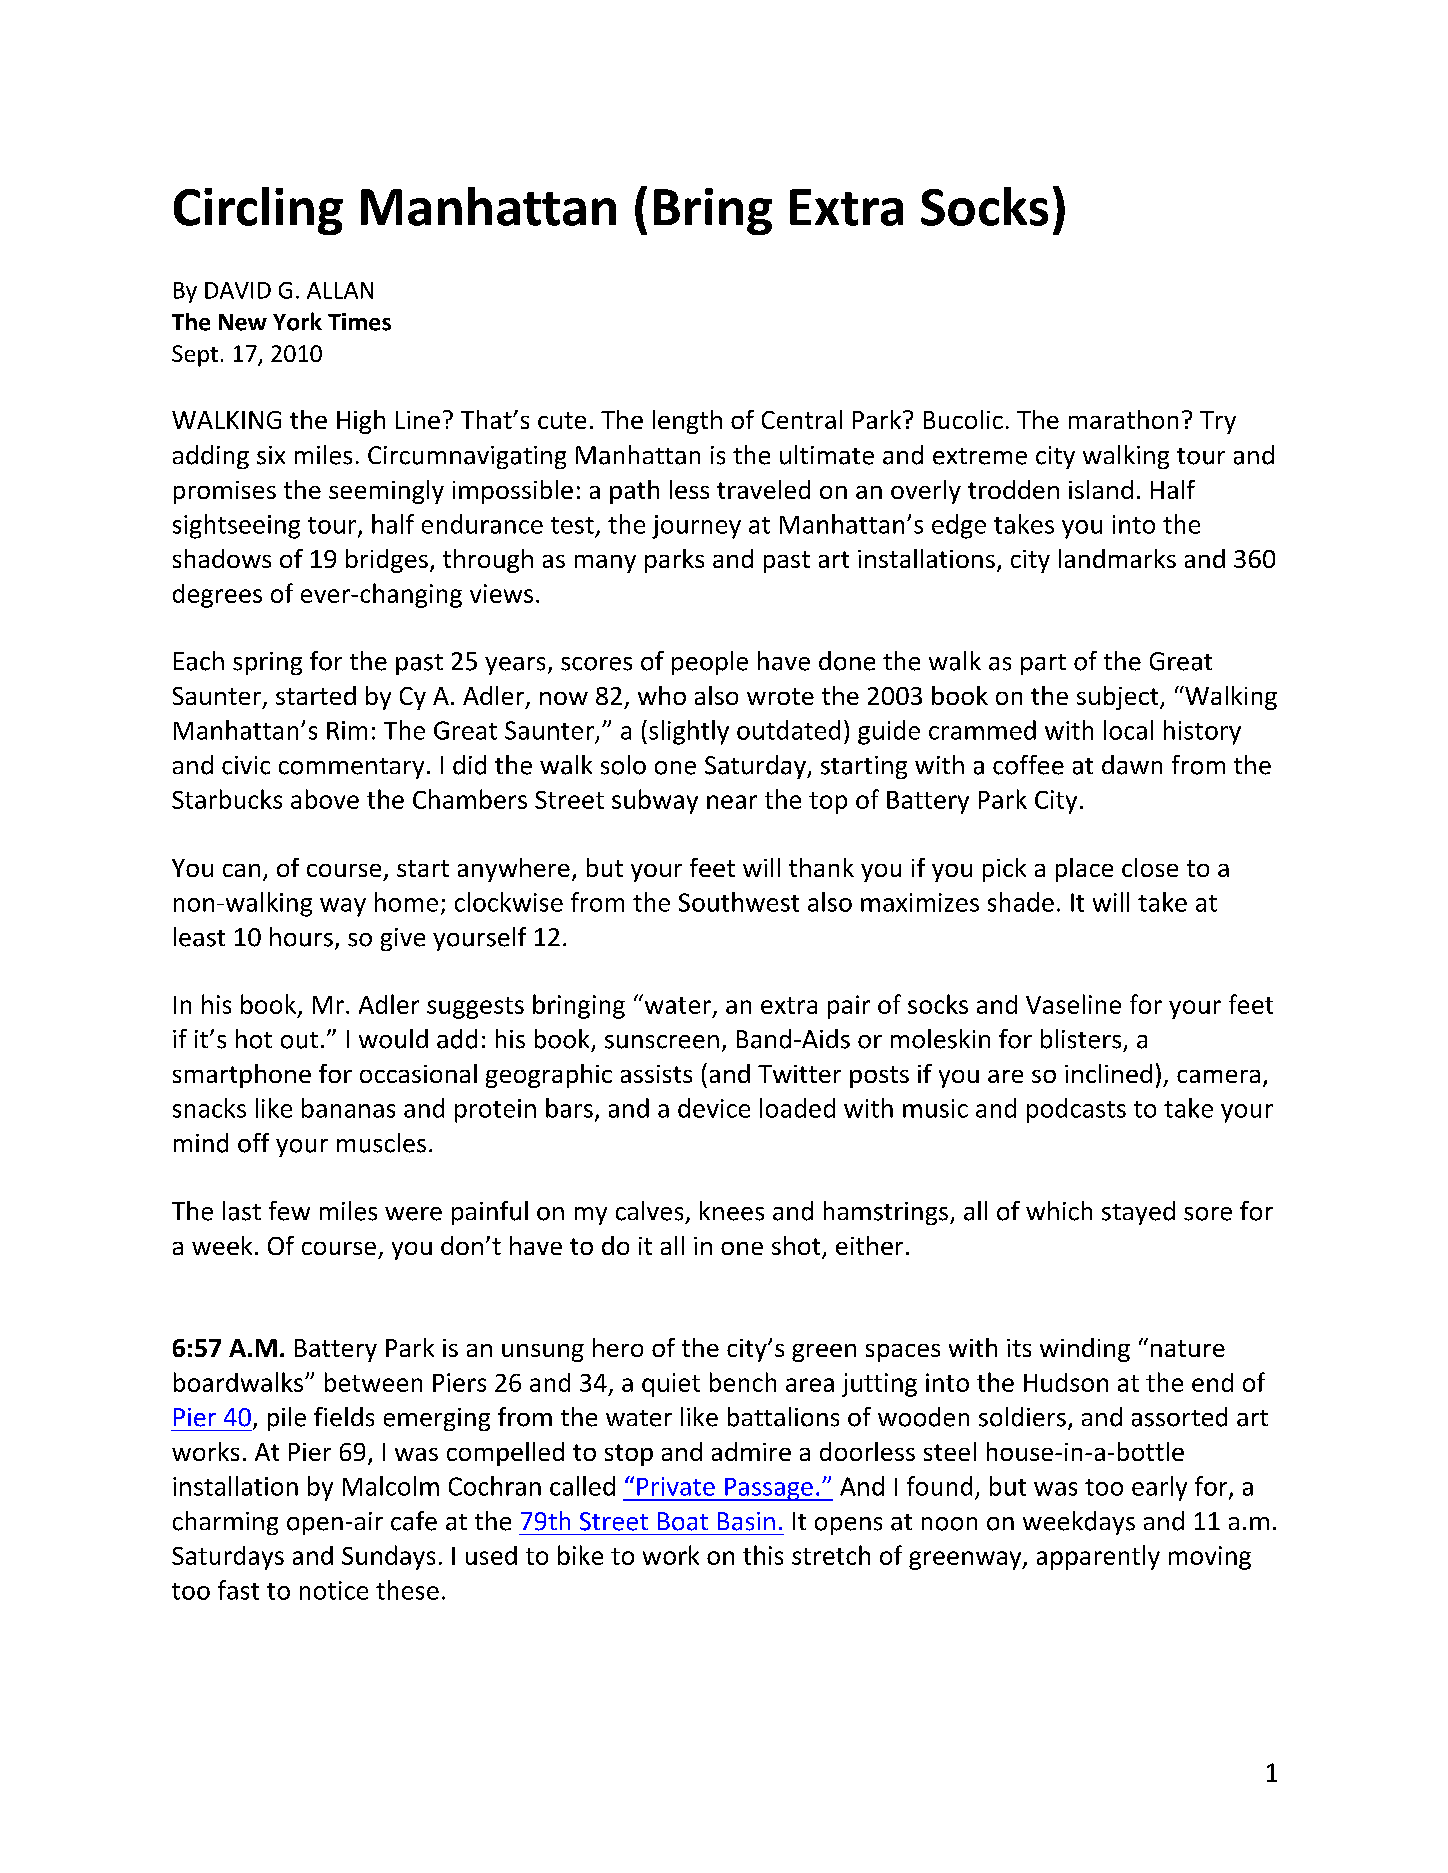 The width and height of the screenshot is (1448, 1873). I want to click on notice, so click(334, 1590).
